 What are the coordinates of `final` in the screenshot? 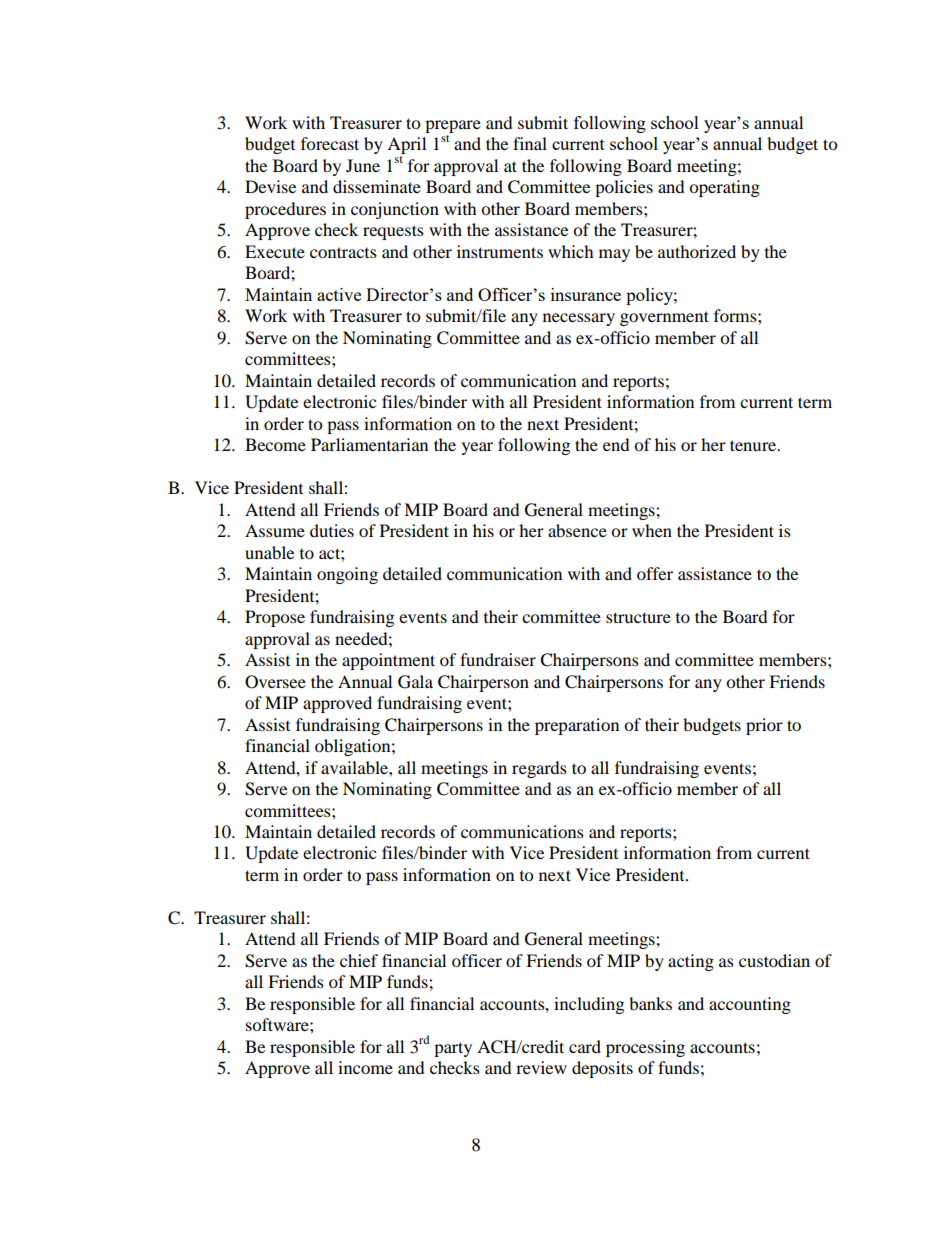 It's located at (530, 143).
